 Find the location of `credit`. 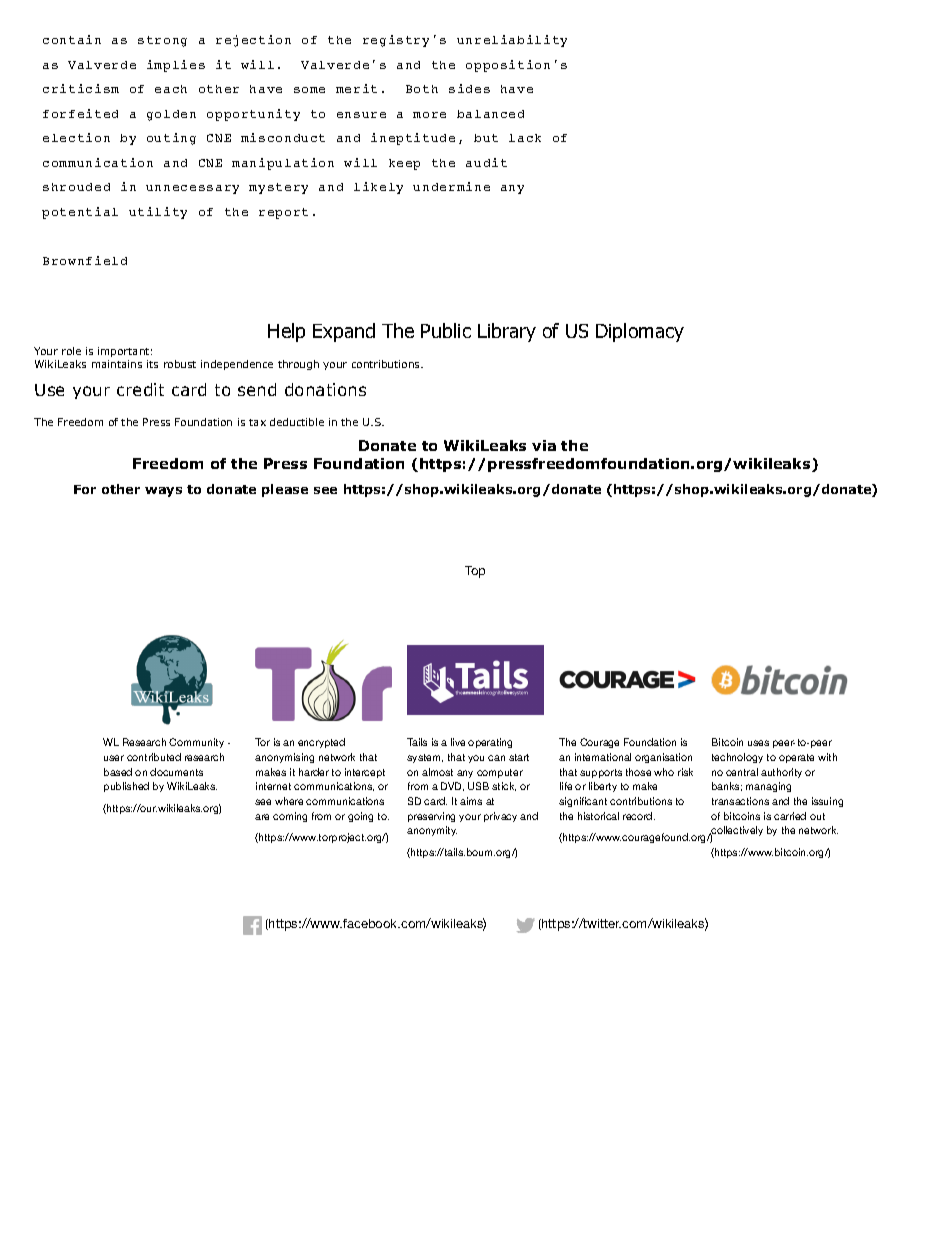

credit is located at coordinates (140, 389).
